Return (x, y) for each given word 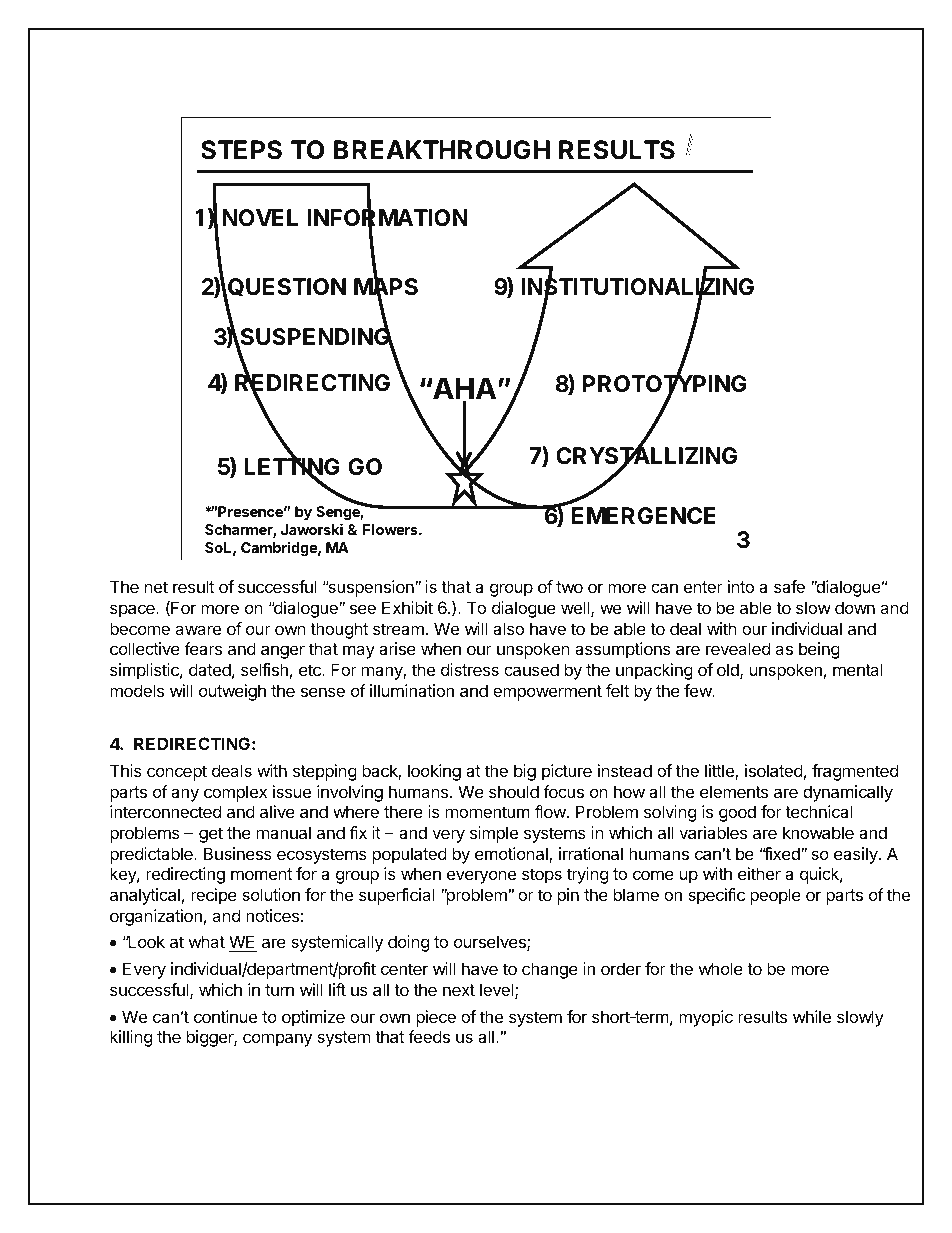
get (211, 835)
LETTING (292, 468)
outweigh (232, 692)
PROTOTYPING (665, 385)
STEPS (241, 150)
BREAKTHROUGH (442, 150)
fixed (782, 853)
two (569, 587)
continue (225, 1016)
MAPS (386, 287)
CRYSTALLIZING (646, 456)
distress (470, 669)
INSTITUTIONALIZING (637, 287)
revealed (738, 648)
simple (494, 834)
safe (789, 586)
